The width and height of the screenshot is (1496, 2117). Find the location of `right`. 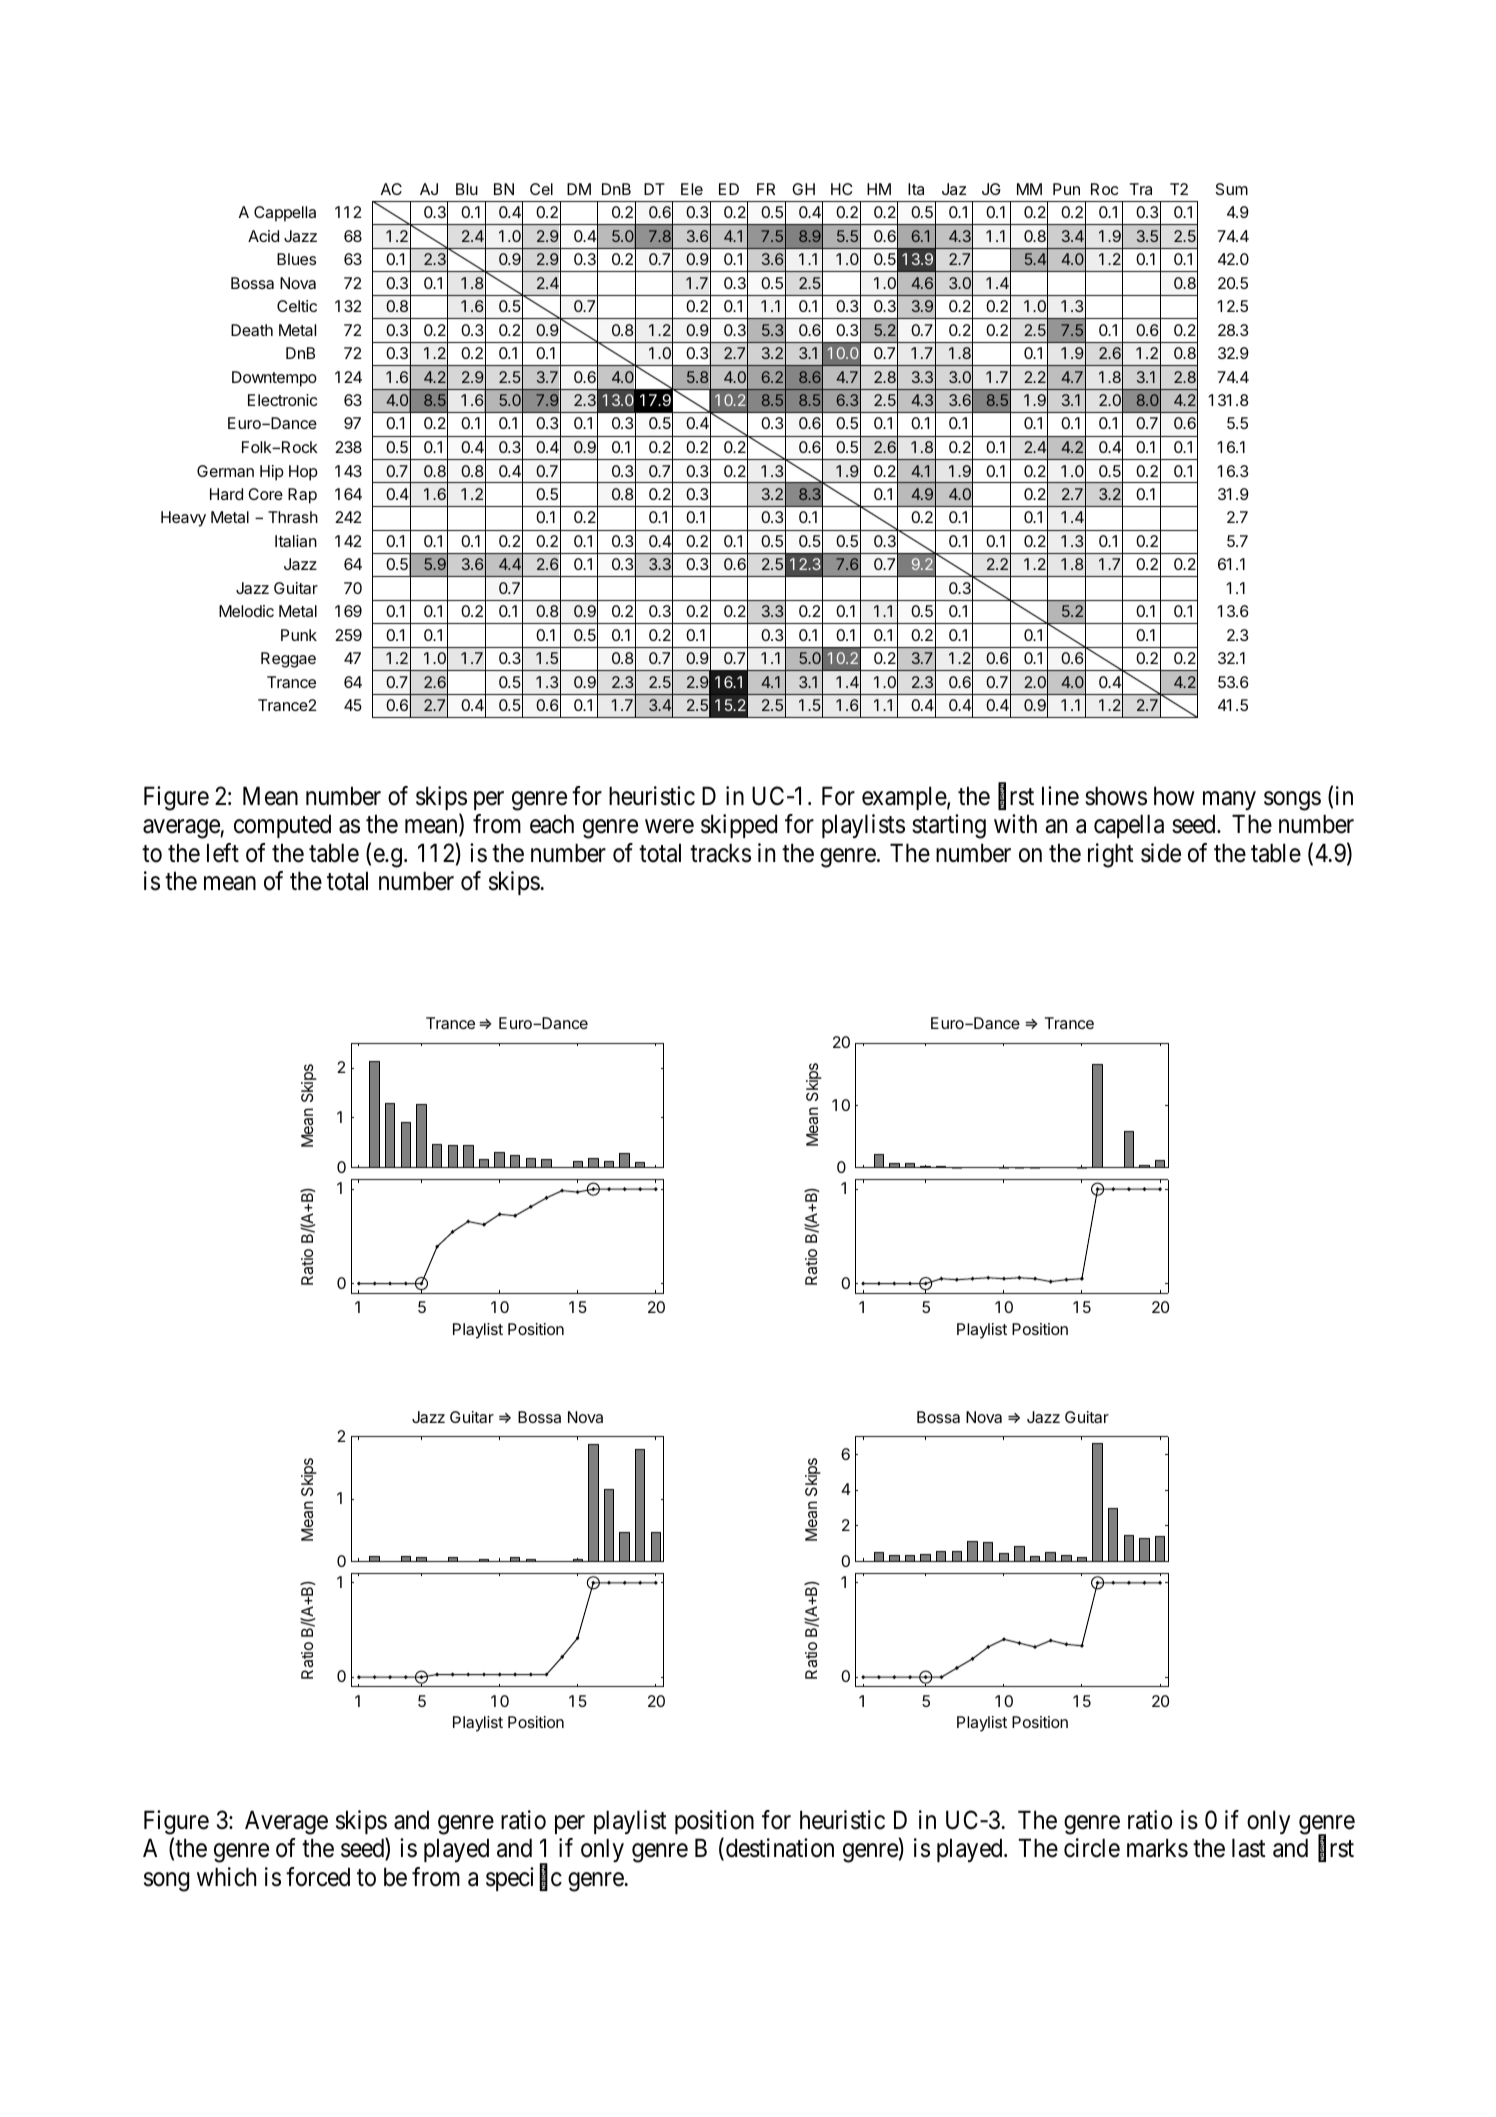

right is located at coordinates (1111, 855).
